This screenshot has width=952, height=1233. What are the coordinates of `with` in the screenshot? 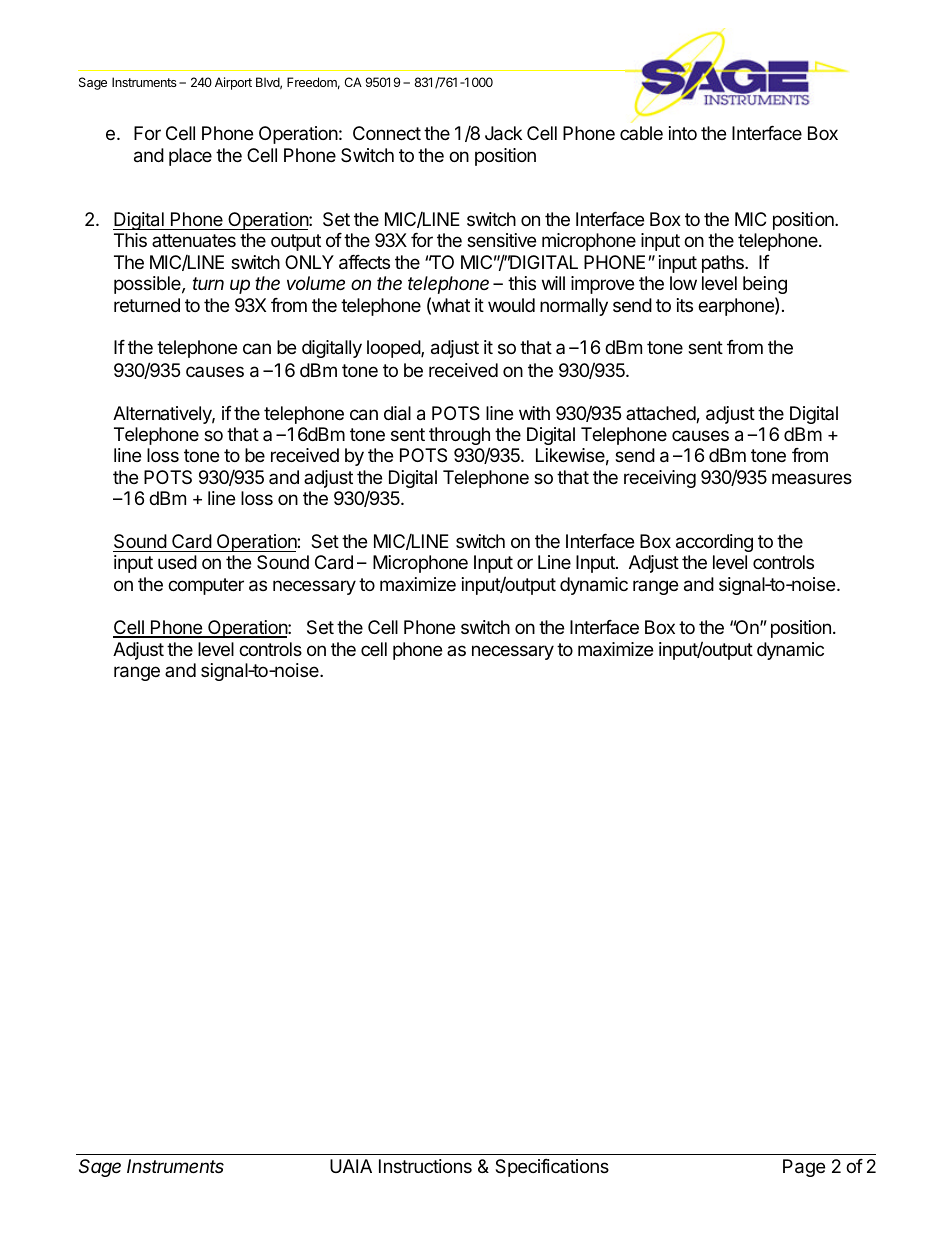 It's located at (534, 413).
